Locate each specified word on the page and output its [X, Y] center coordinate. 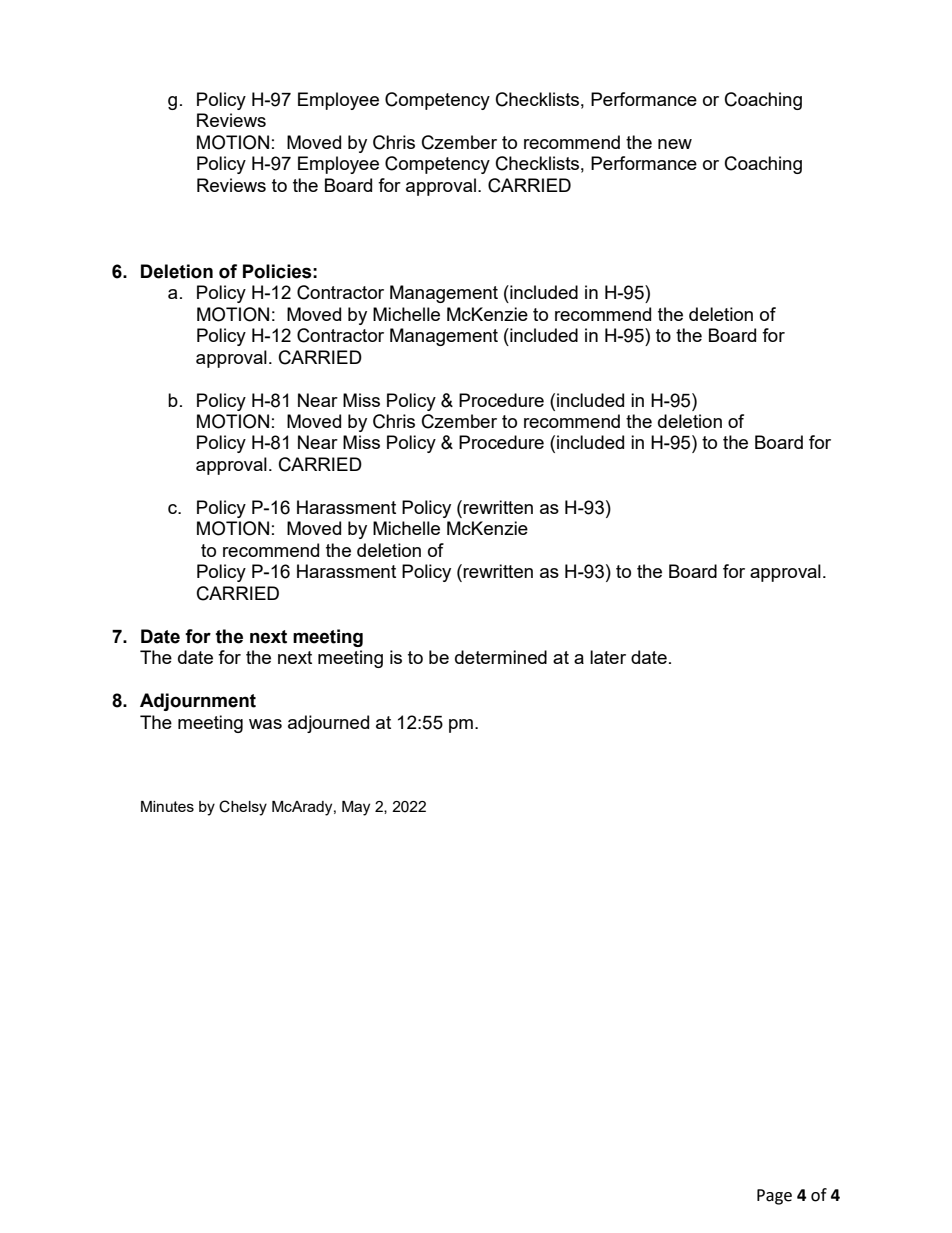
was [265, 724]
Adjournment [198, 702]
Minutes [167, 806]
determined [501, 657]
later [608, 657]
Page [774, 1197]
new [675, 144]
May [356, 808]
